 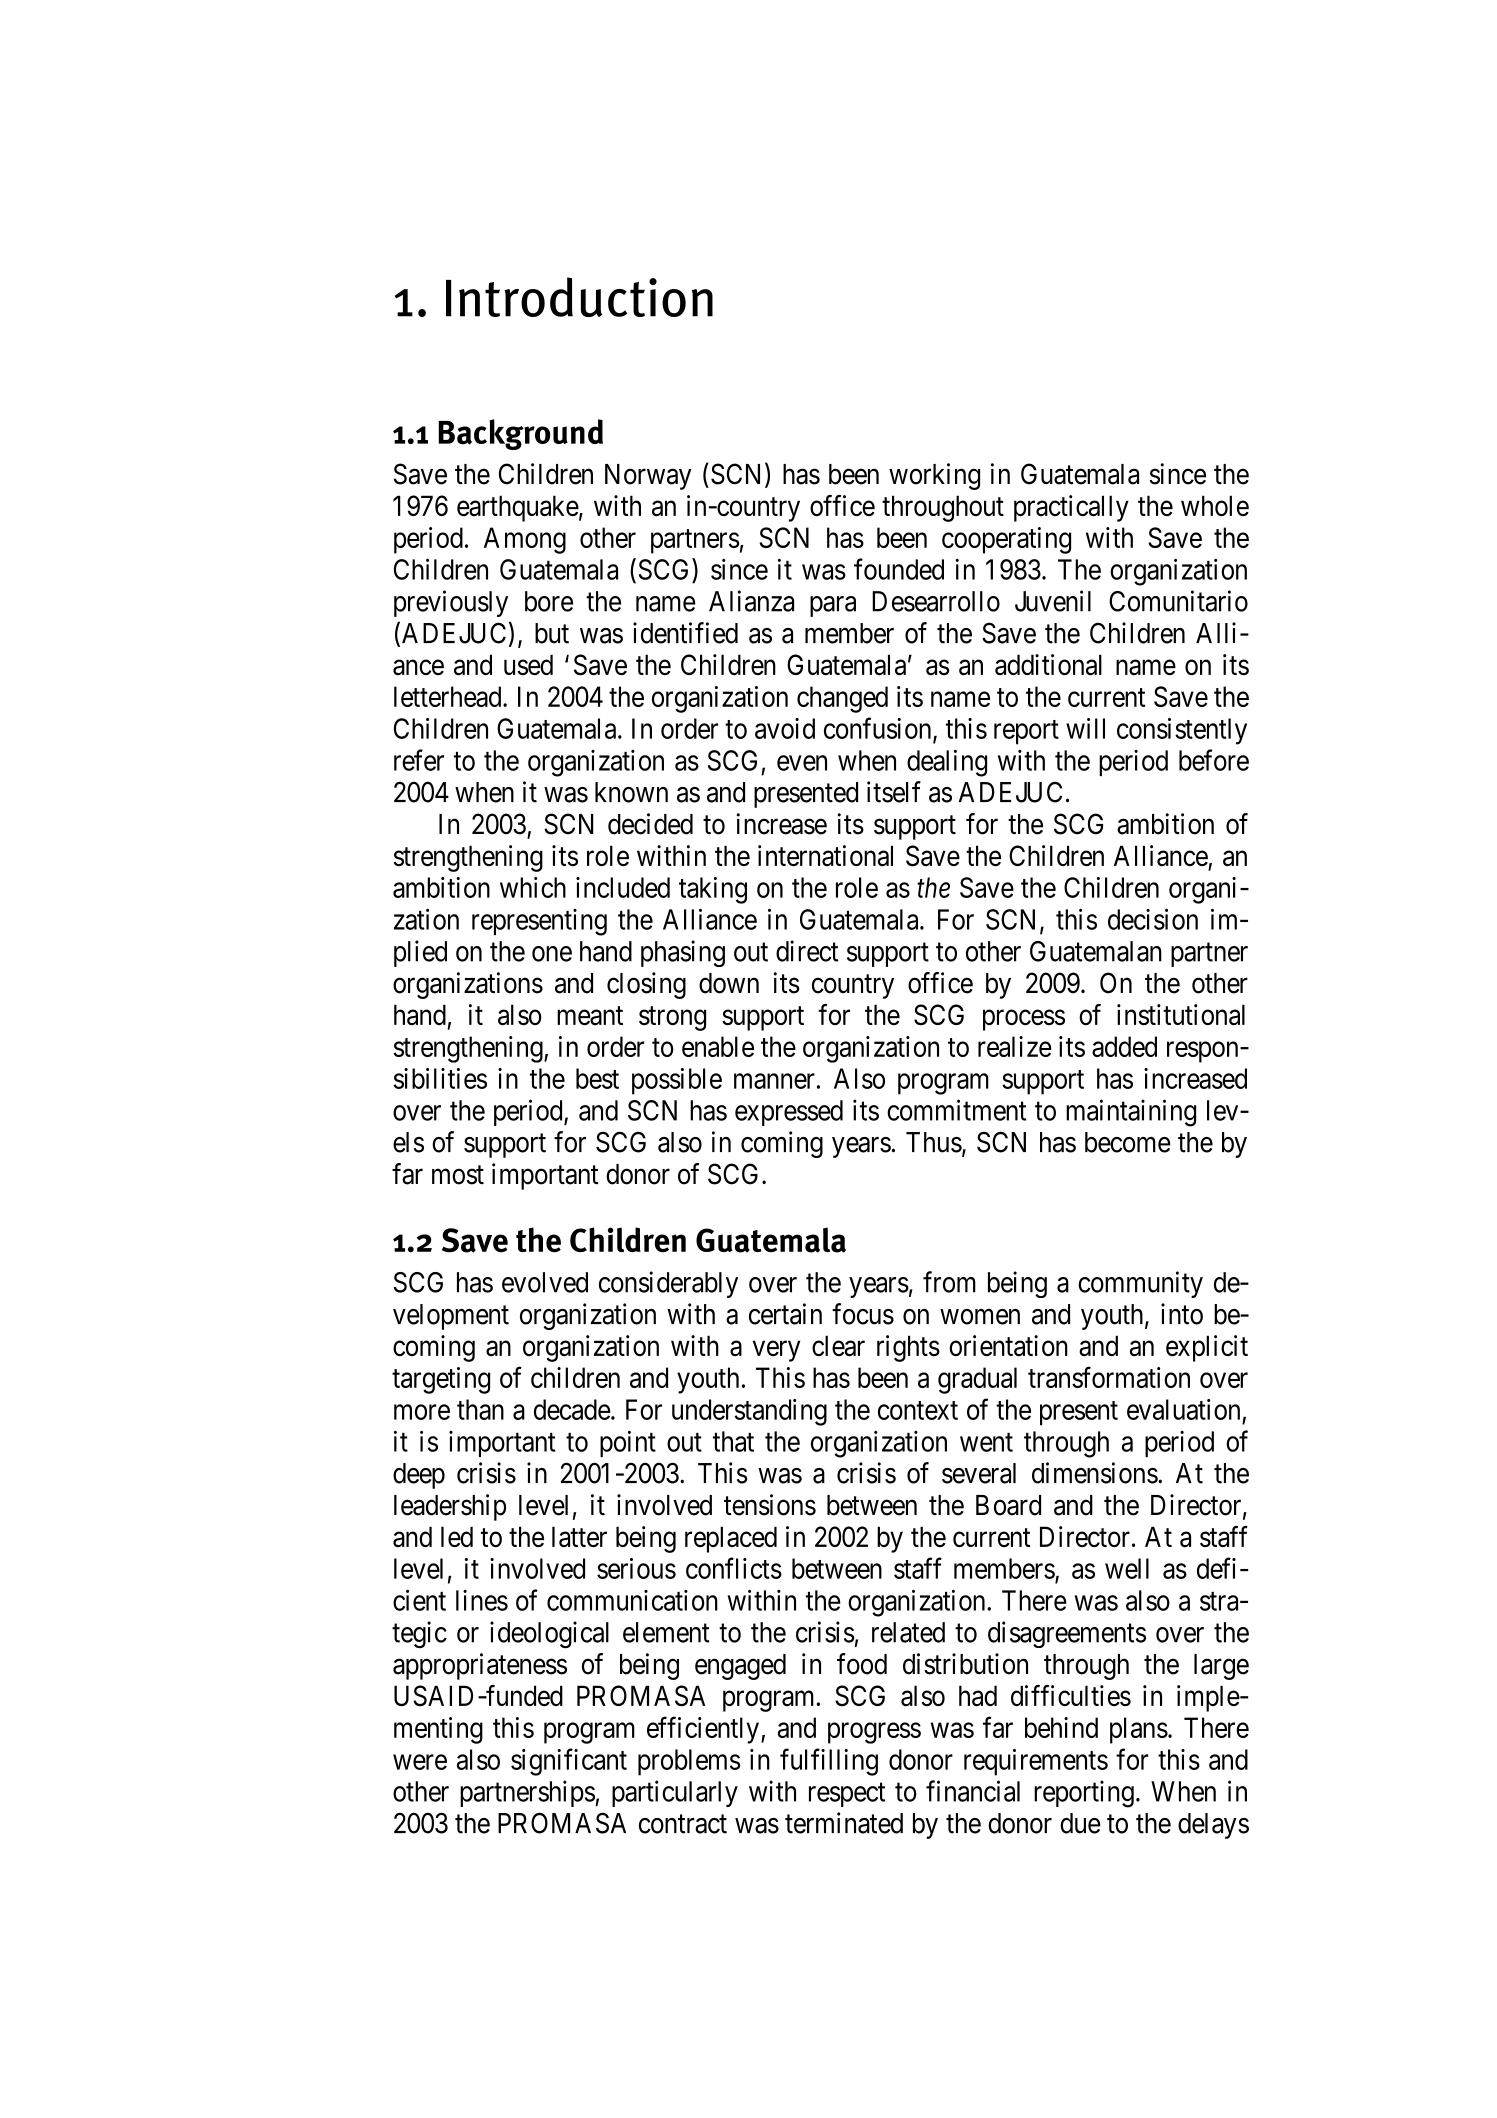 What do you see at coordinates (1071, 508) in the screenshot?
I see `practically` at bounding box center [1071, 508].
